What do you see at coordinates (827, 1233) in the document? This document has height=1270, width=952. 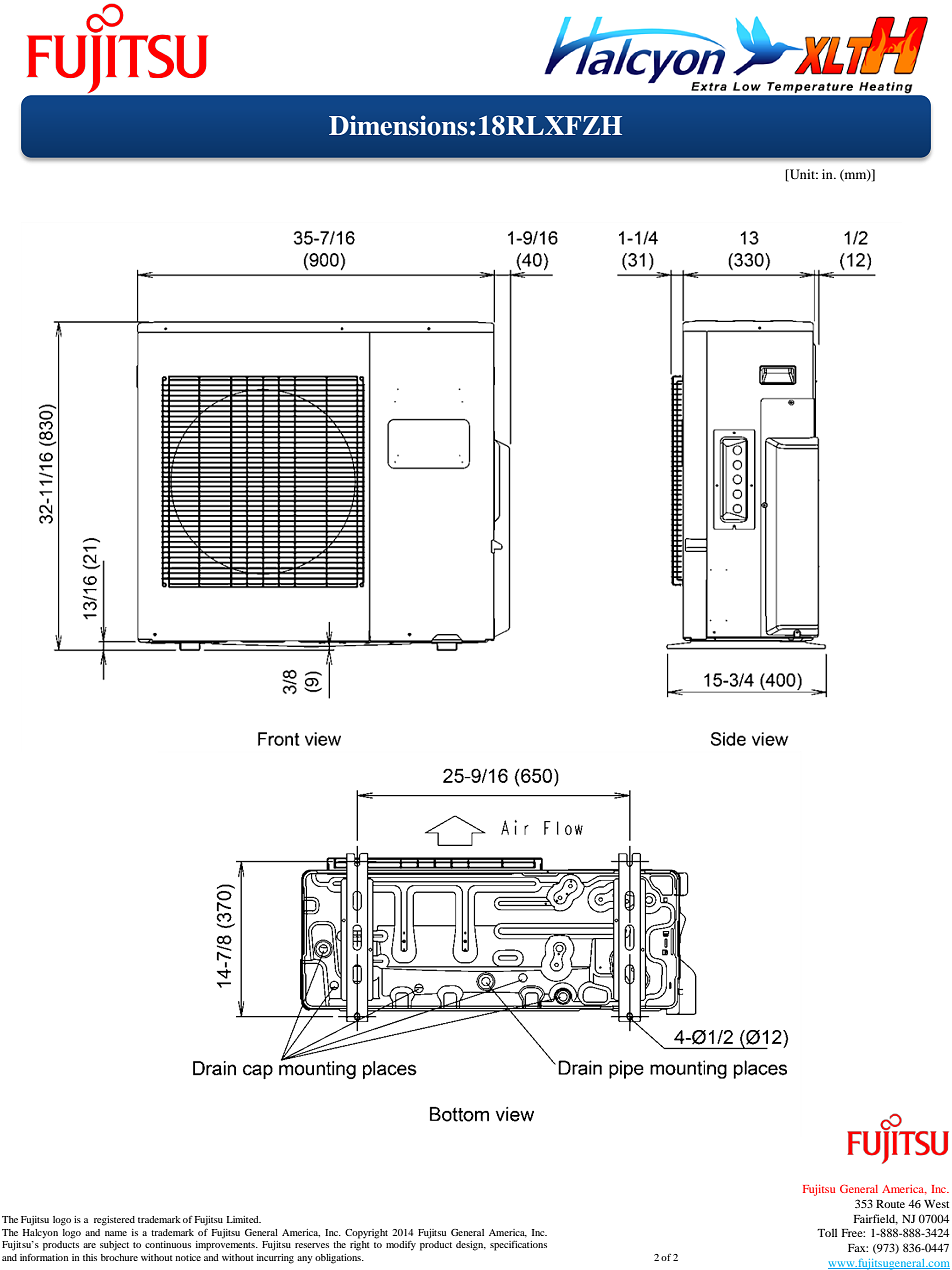 I see `Toll` at bounding box center [827, 1233].
